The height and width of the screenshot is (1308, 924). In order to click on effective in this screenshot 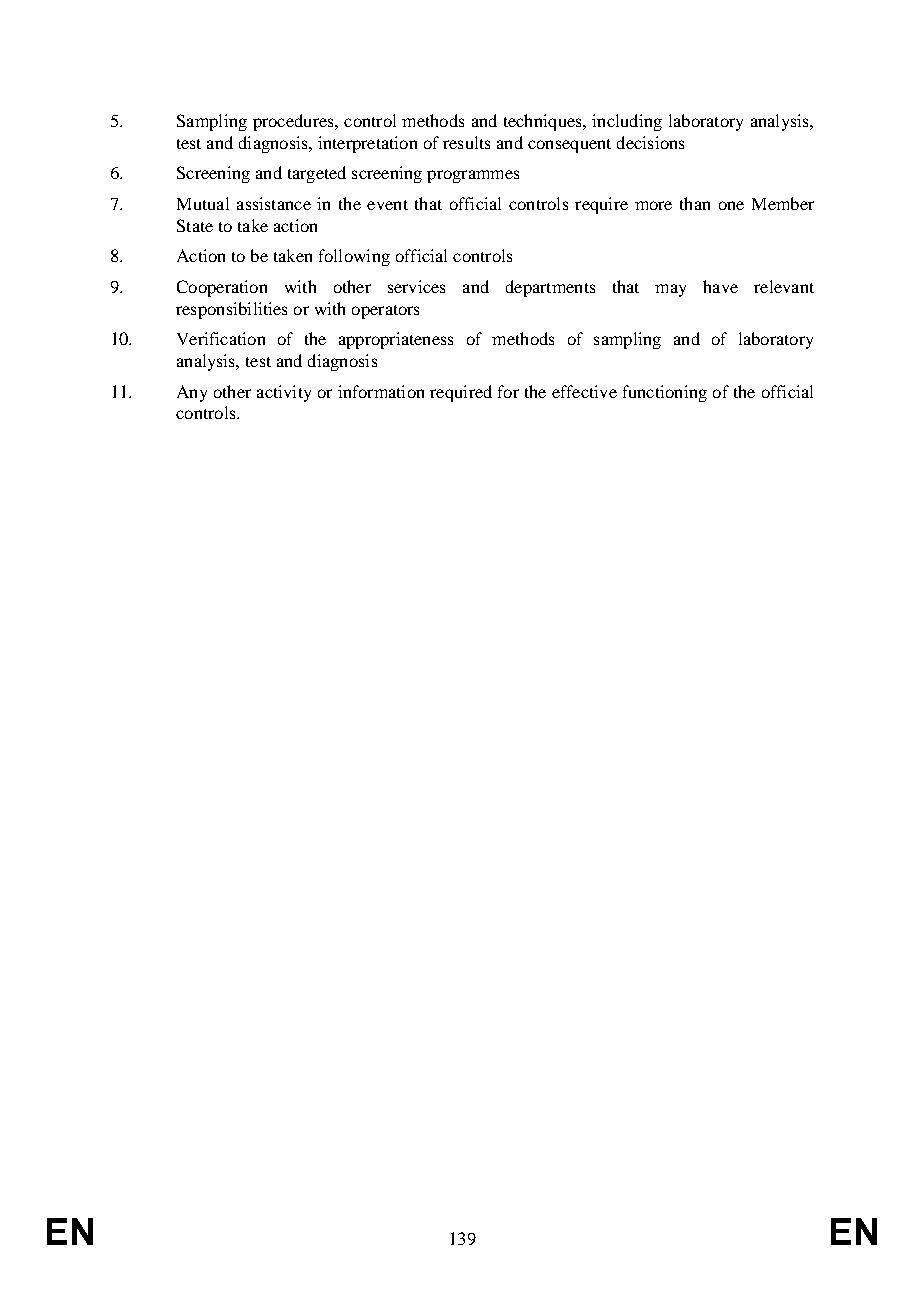, I will do `click(584, 391)`.
